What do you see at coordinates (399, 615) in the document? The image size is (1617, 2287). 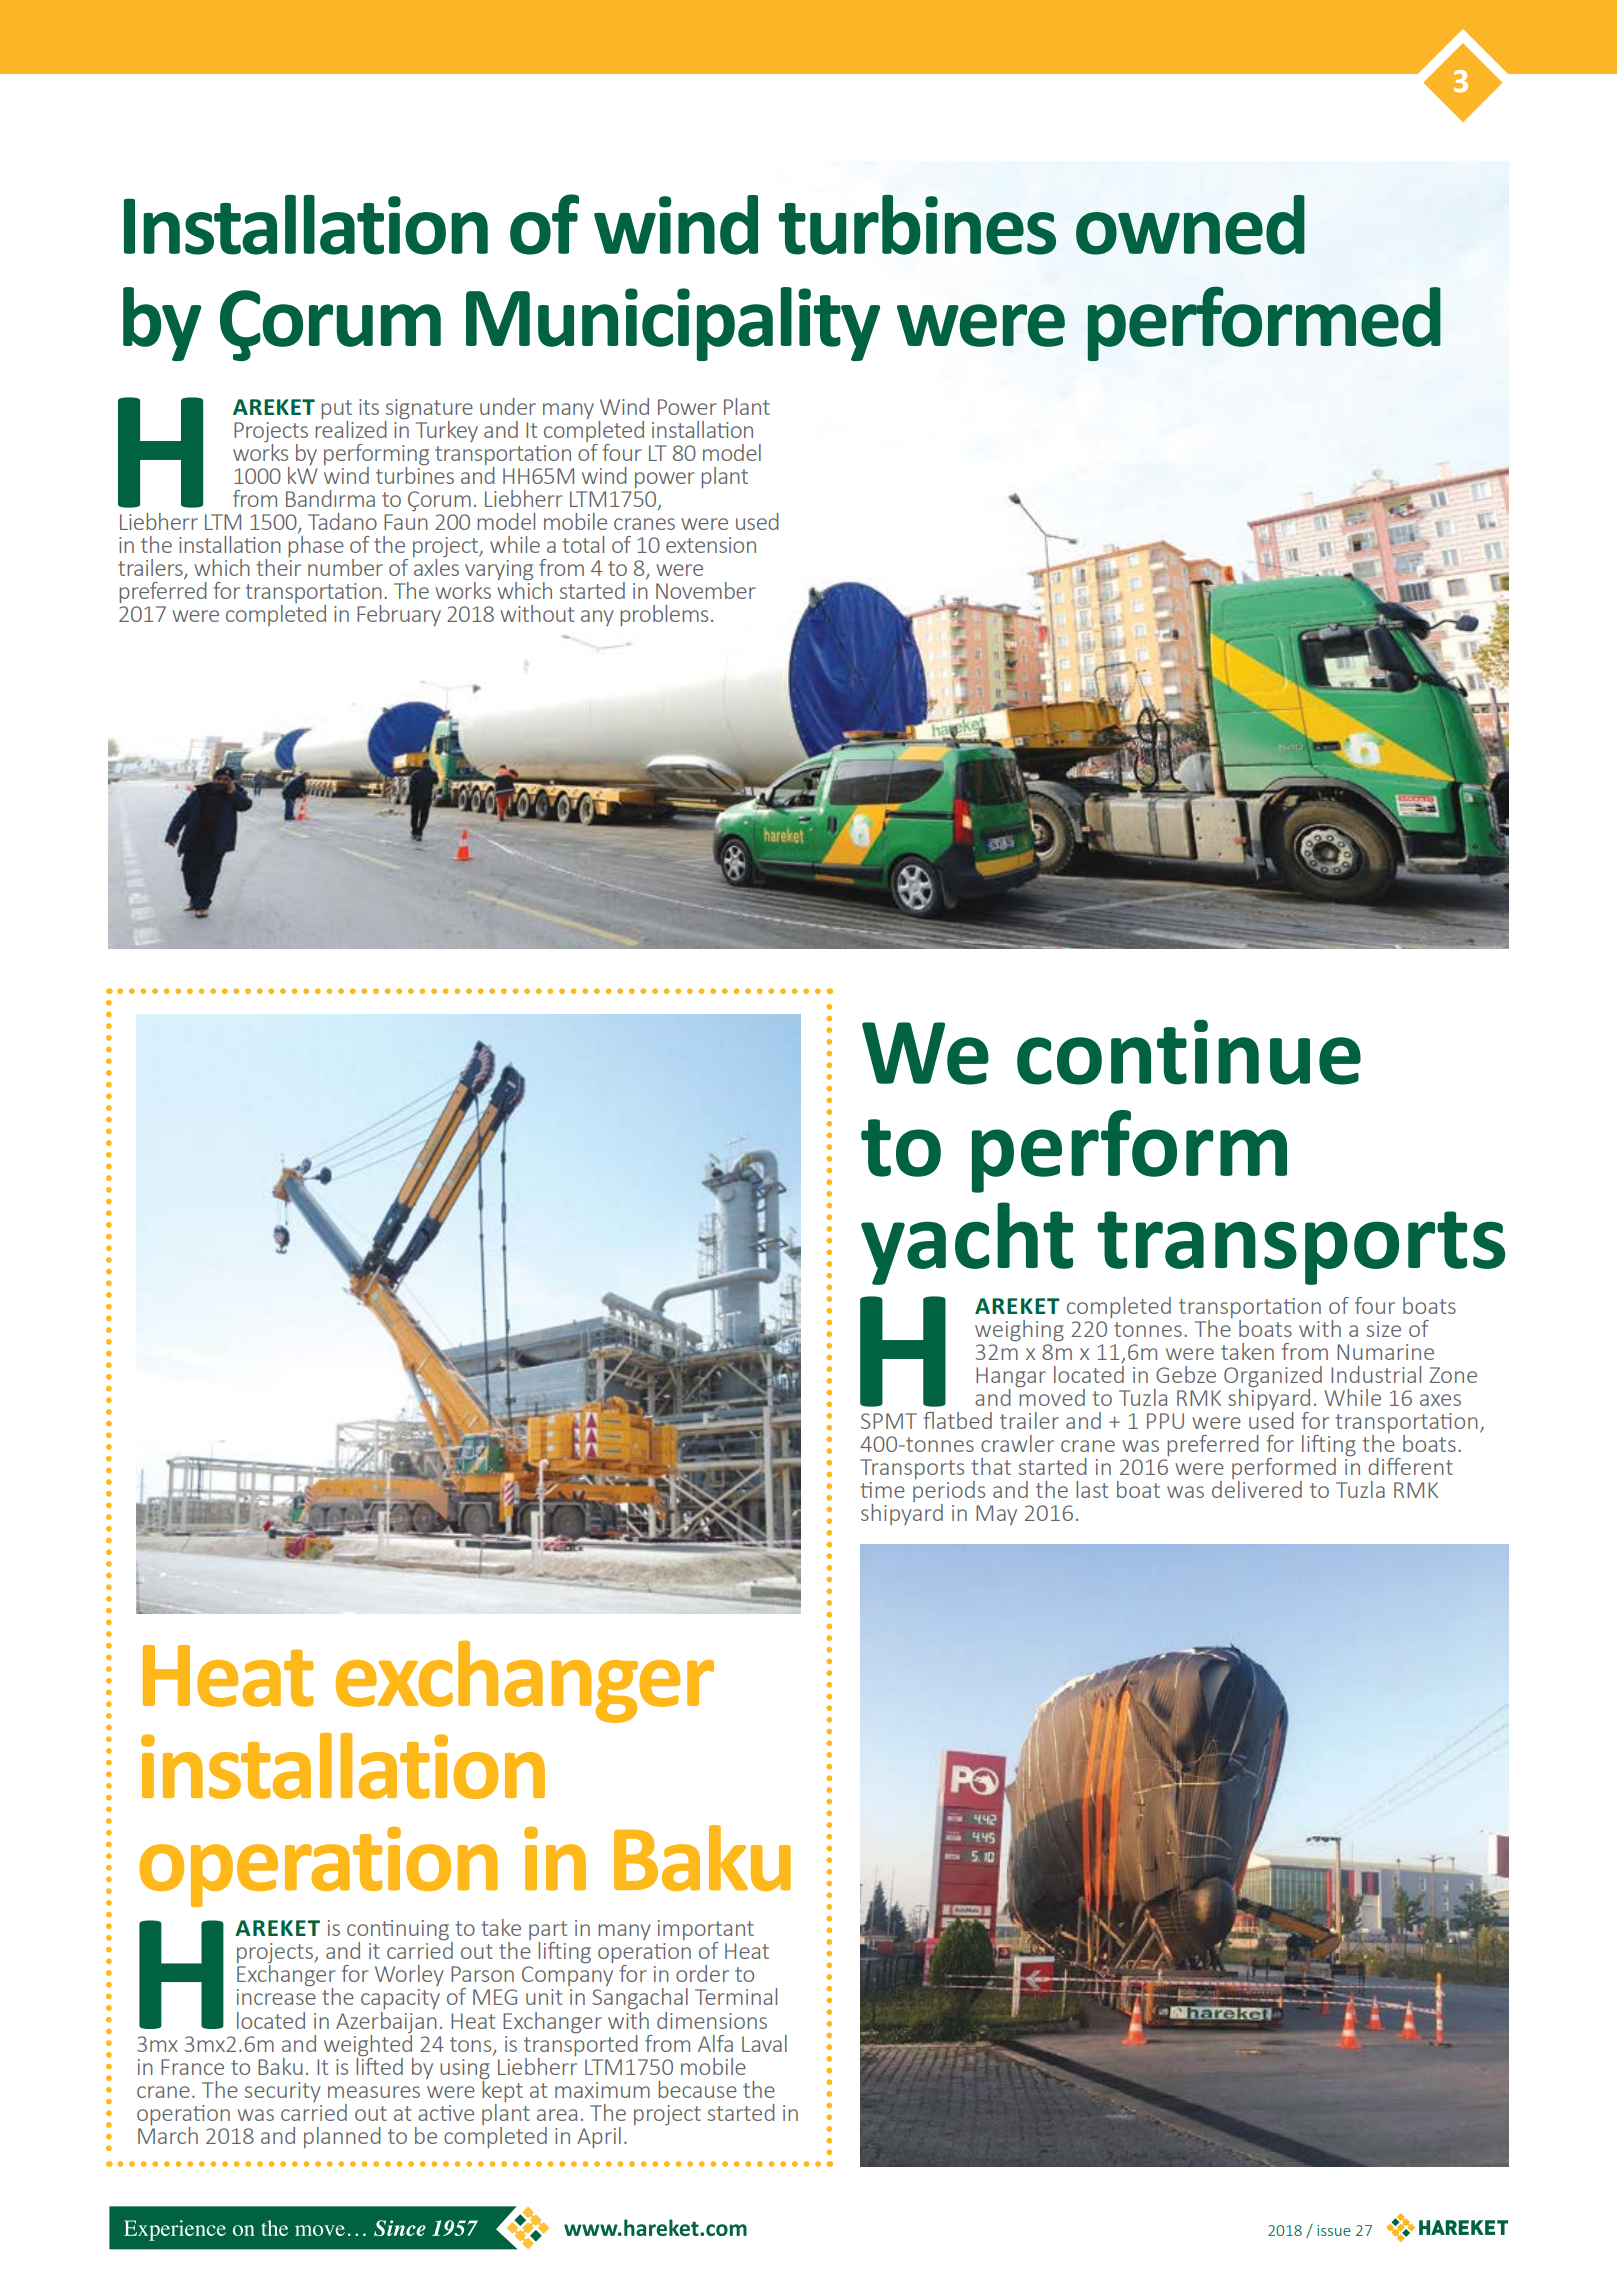 I see `February` at bounding box center [399, 615].
